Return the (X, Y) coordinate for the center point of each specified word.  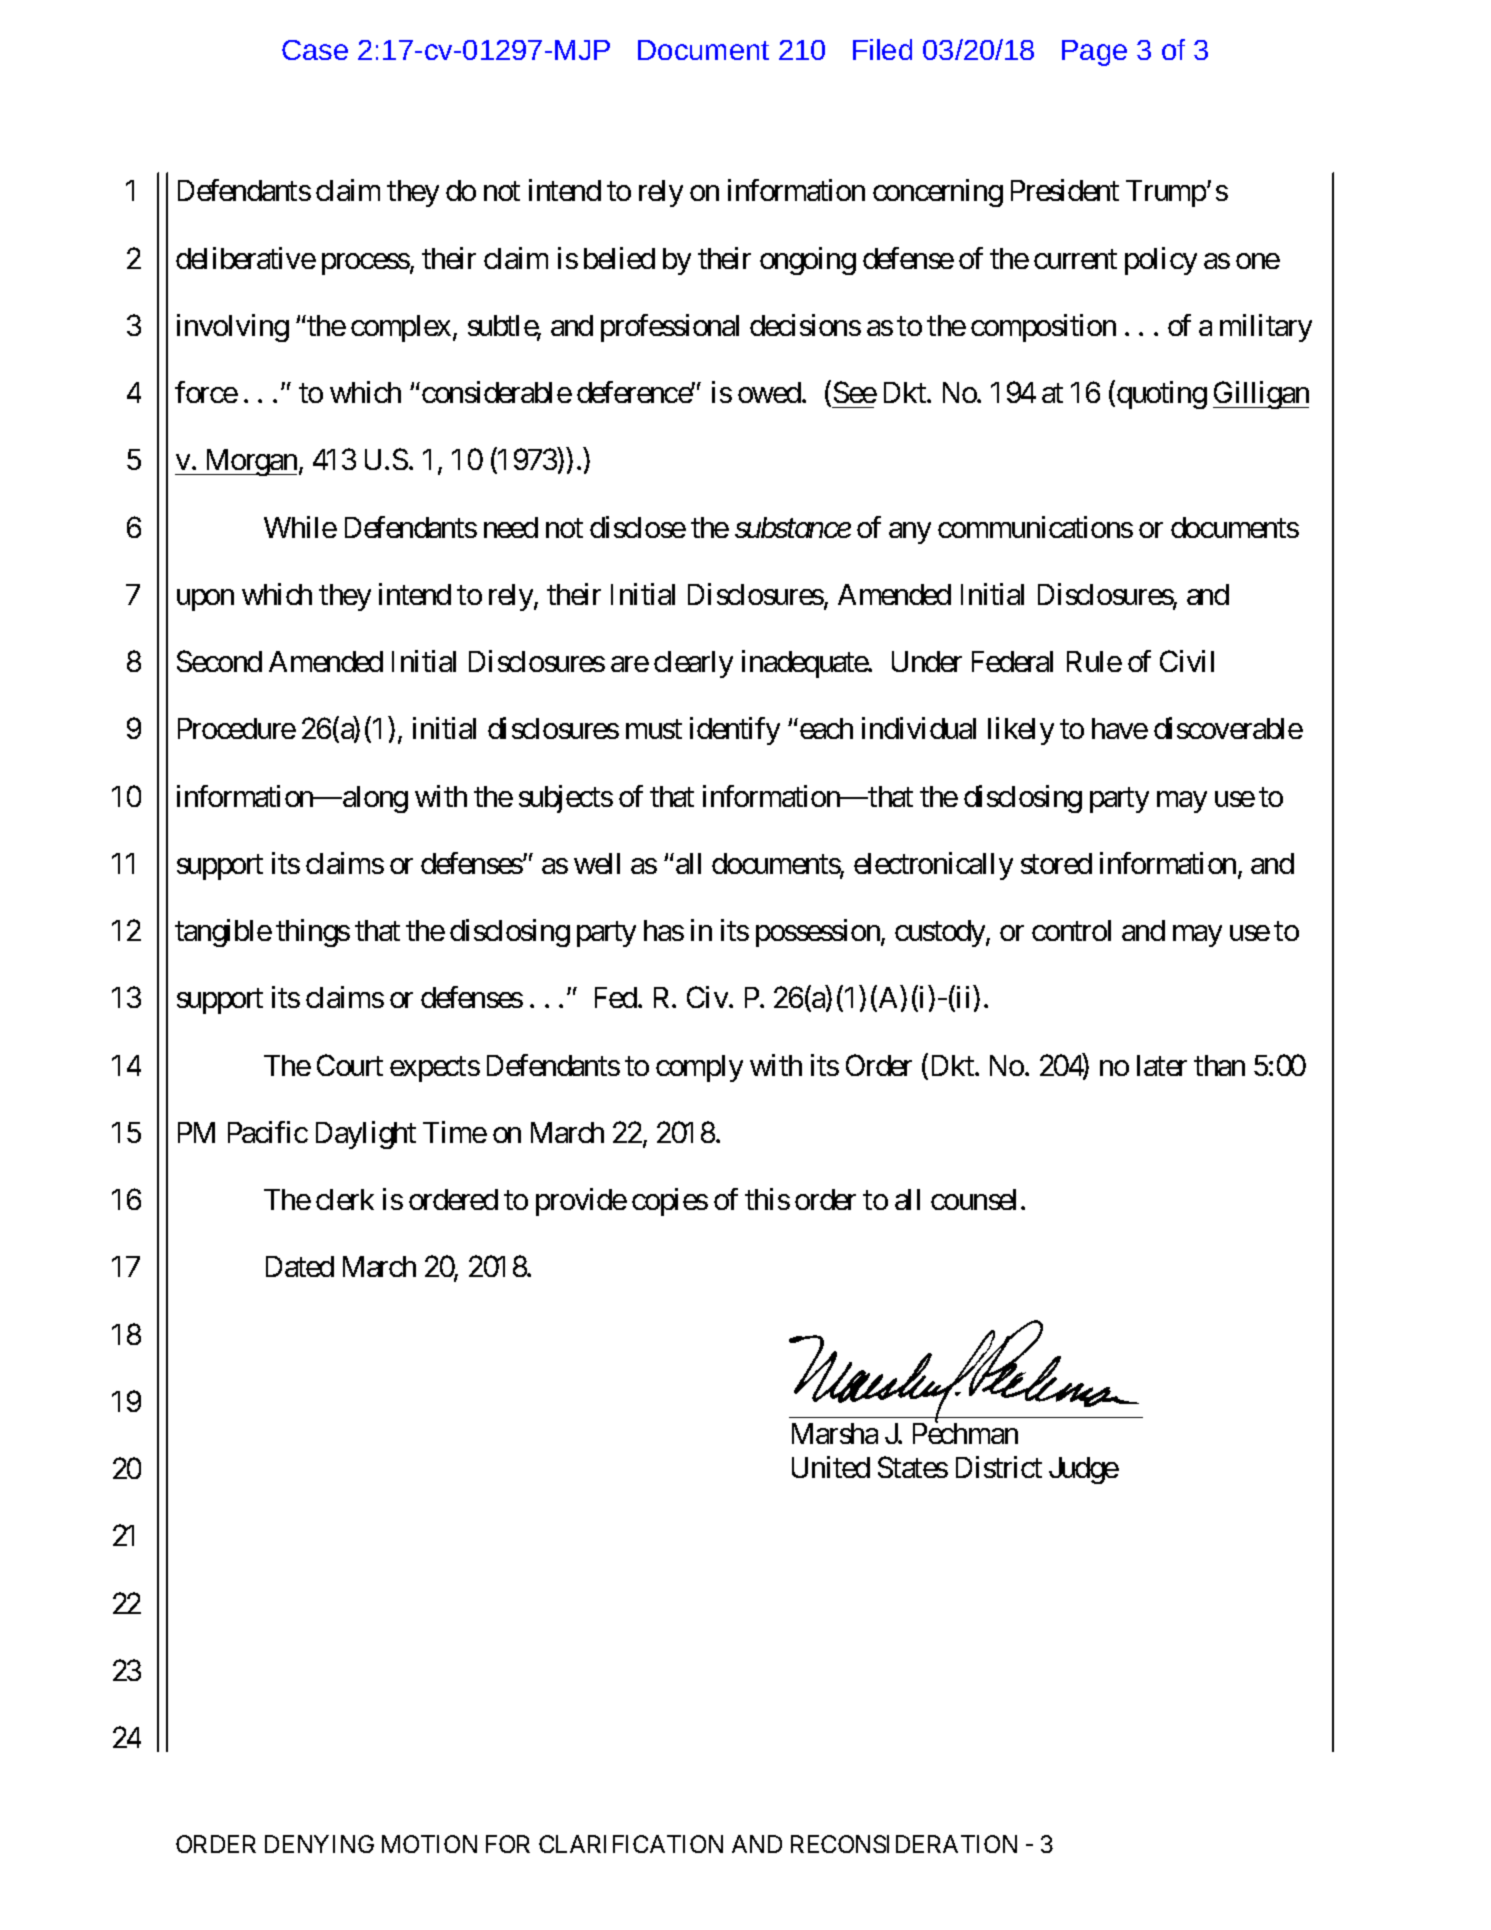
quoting (1162, 395)
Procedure (237, 728)
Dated (300, 1266)
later (1162, 1065)
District (999, 1467)
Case (315, 50)
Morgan (250, 462)
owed (770, 392)
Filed (882, 49)
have (1120, 728)
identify (735, 731)
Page (1094, 53)
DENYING (319, 1844)
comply (699, 1068)
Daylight (366, 1135)
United (831, 1467)
